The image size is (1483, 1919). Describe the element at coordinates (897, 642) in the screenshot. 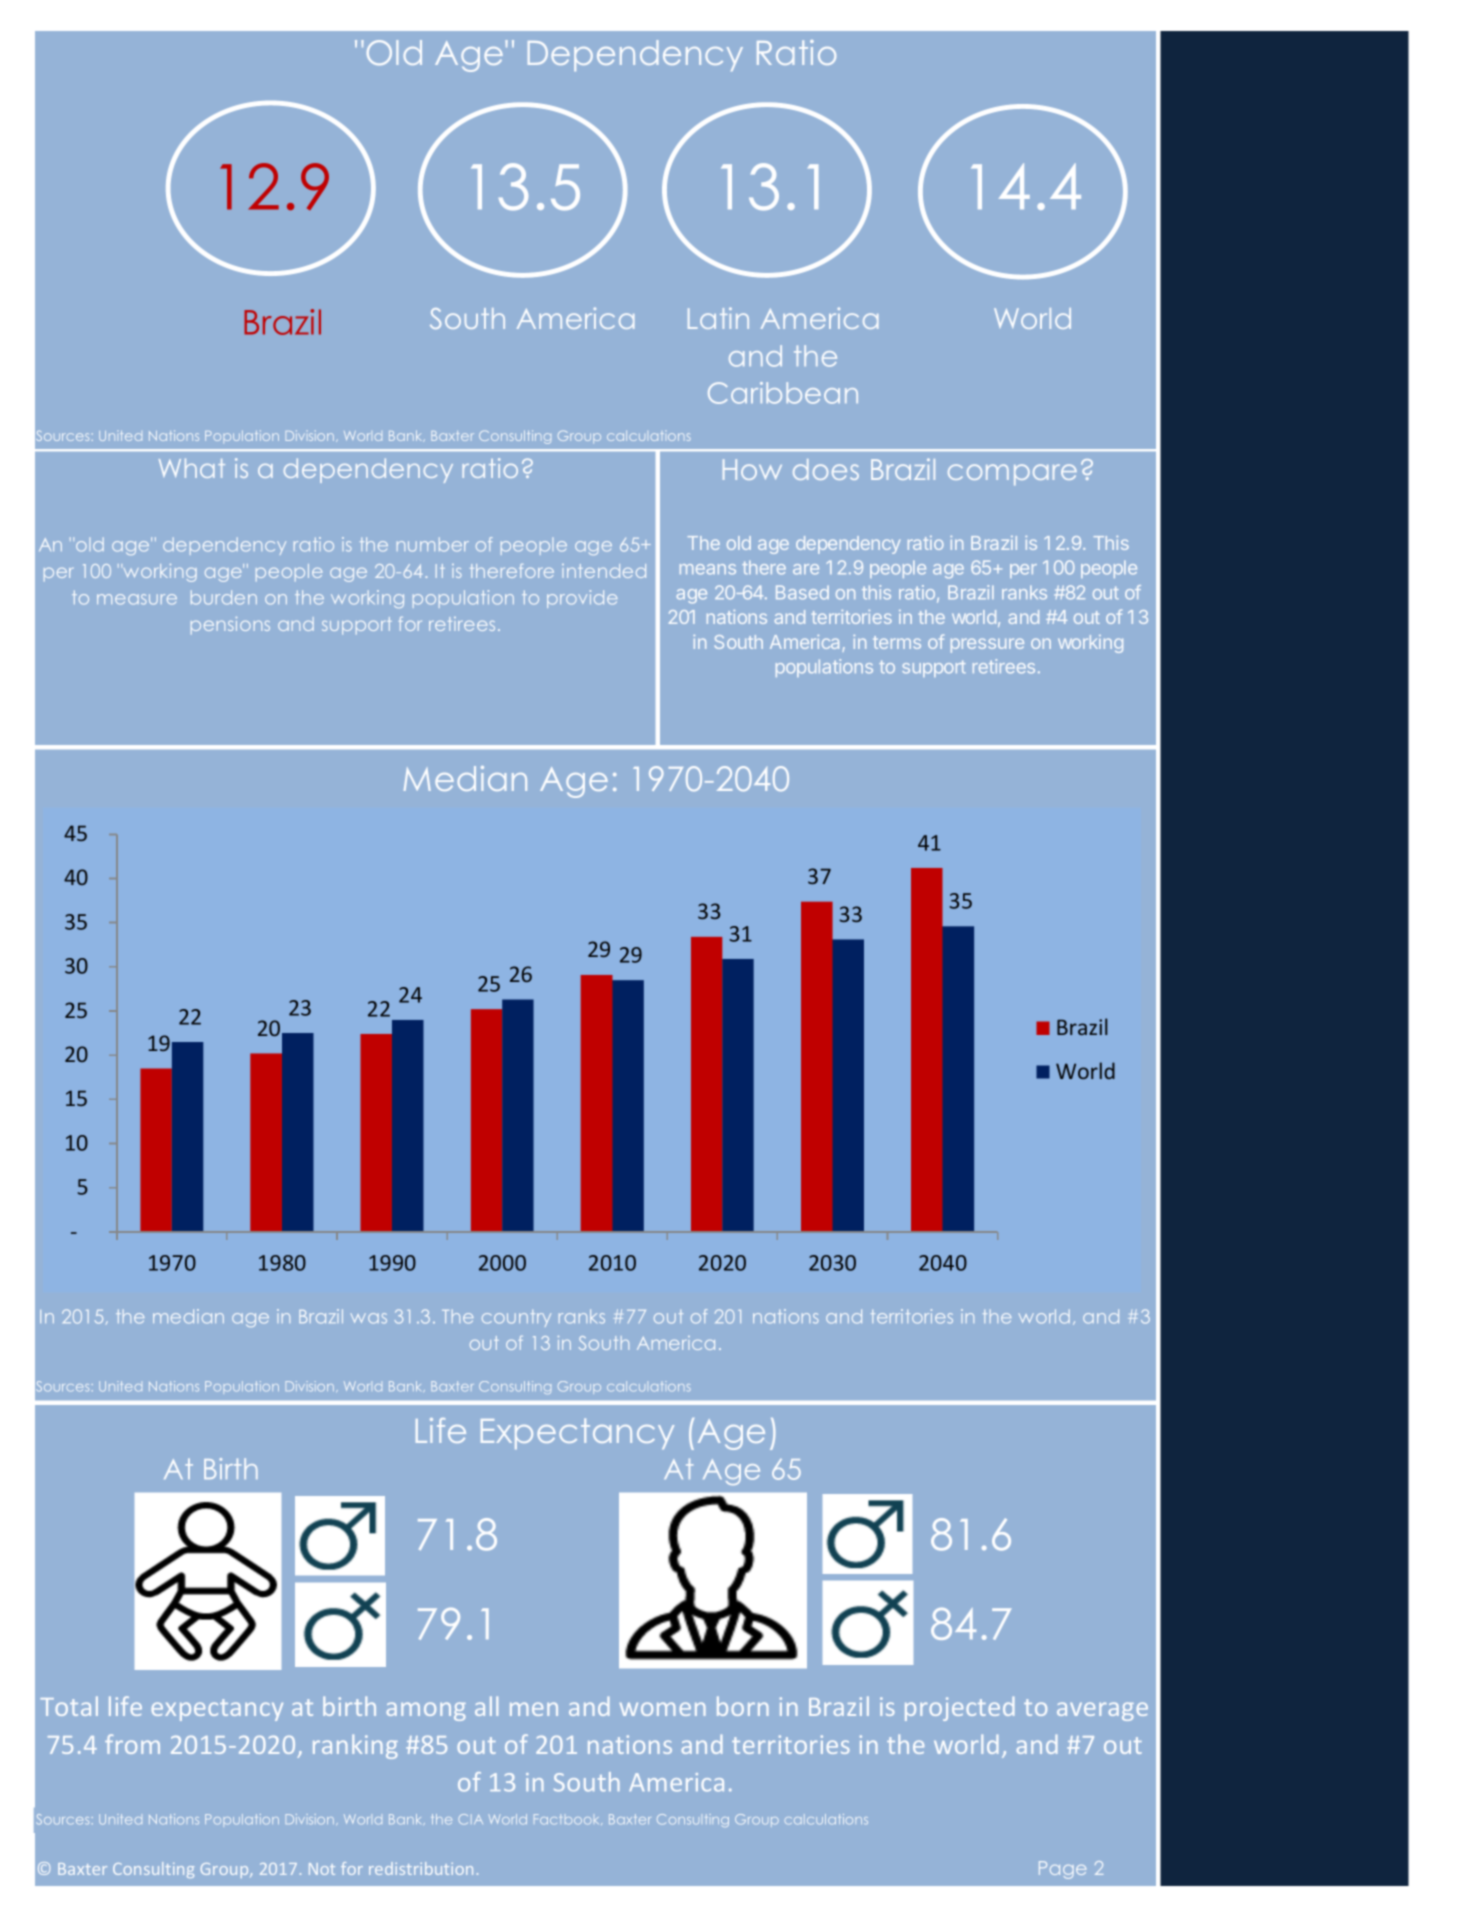

I see `terms` at that location.
